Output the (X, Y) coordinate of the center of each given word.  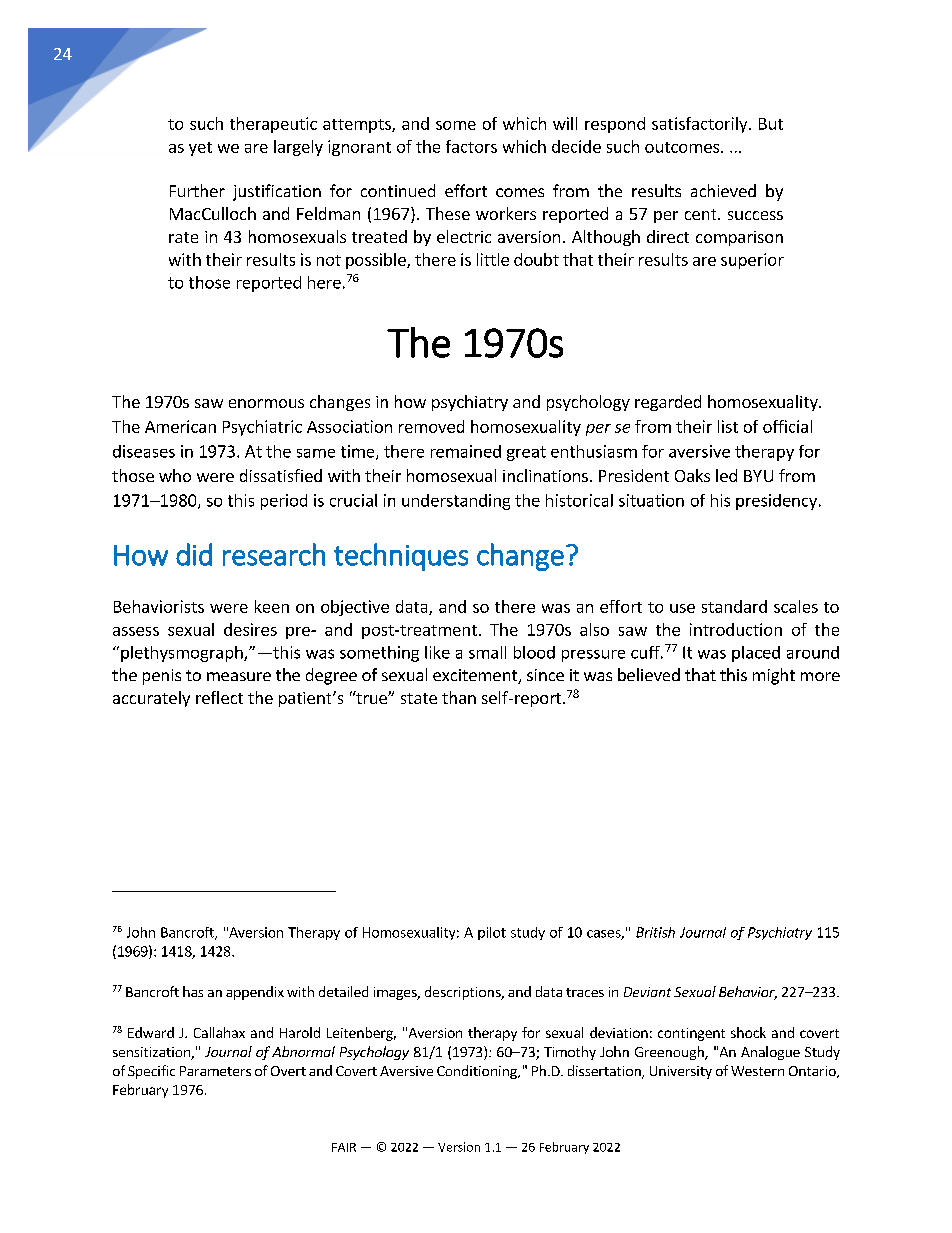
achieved (723, 190)
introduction (736, 629)
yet (200, 149)
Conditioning (478, 1072)
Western (757, 1071)
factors (471, 146)
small (487, 652)
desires (250, 629)
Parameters (215, 1071)
